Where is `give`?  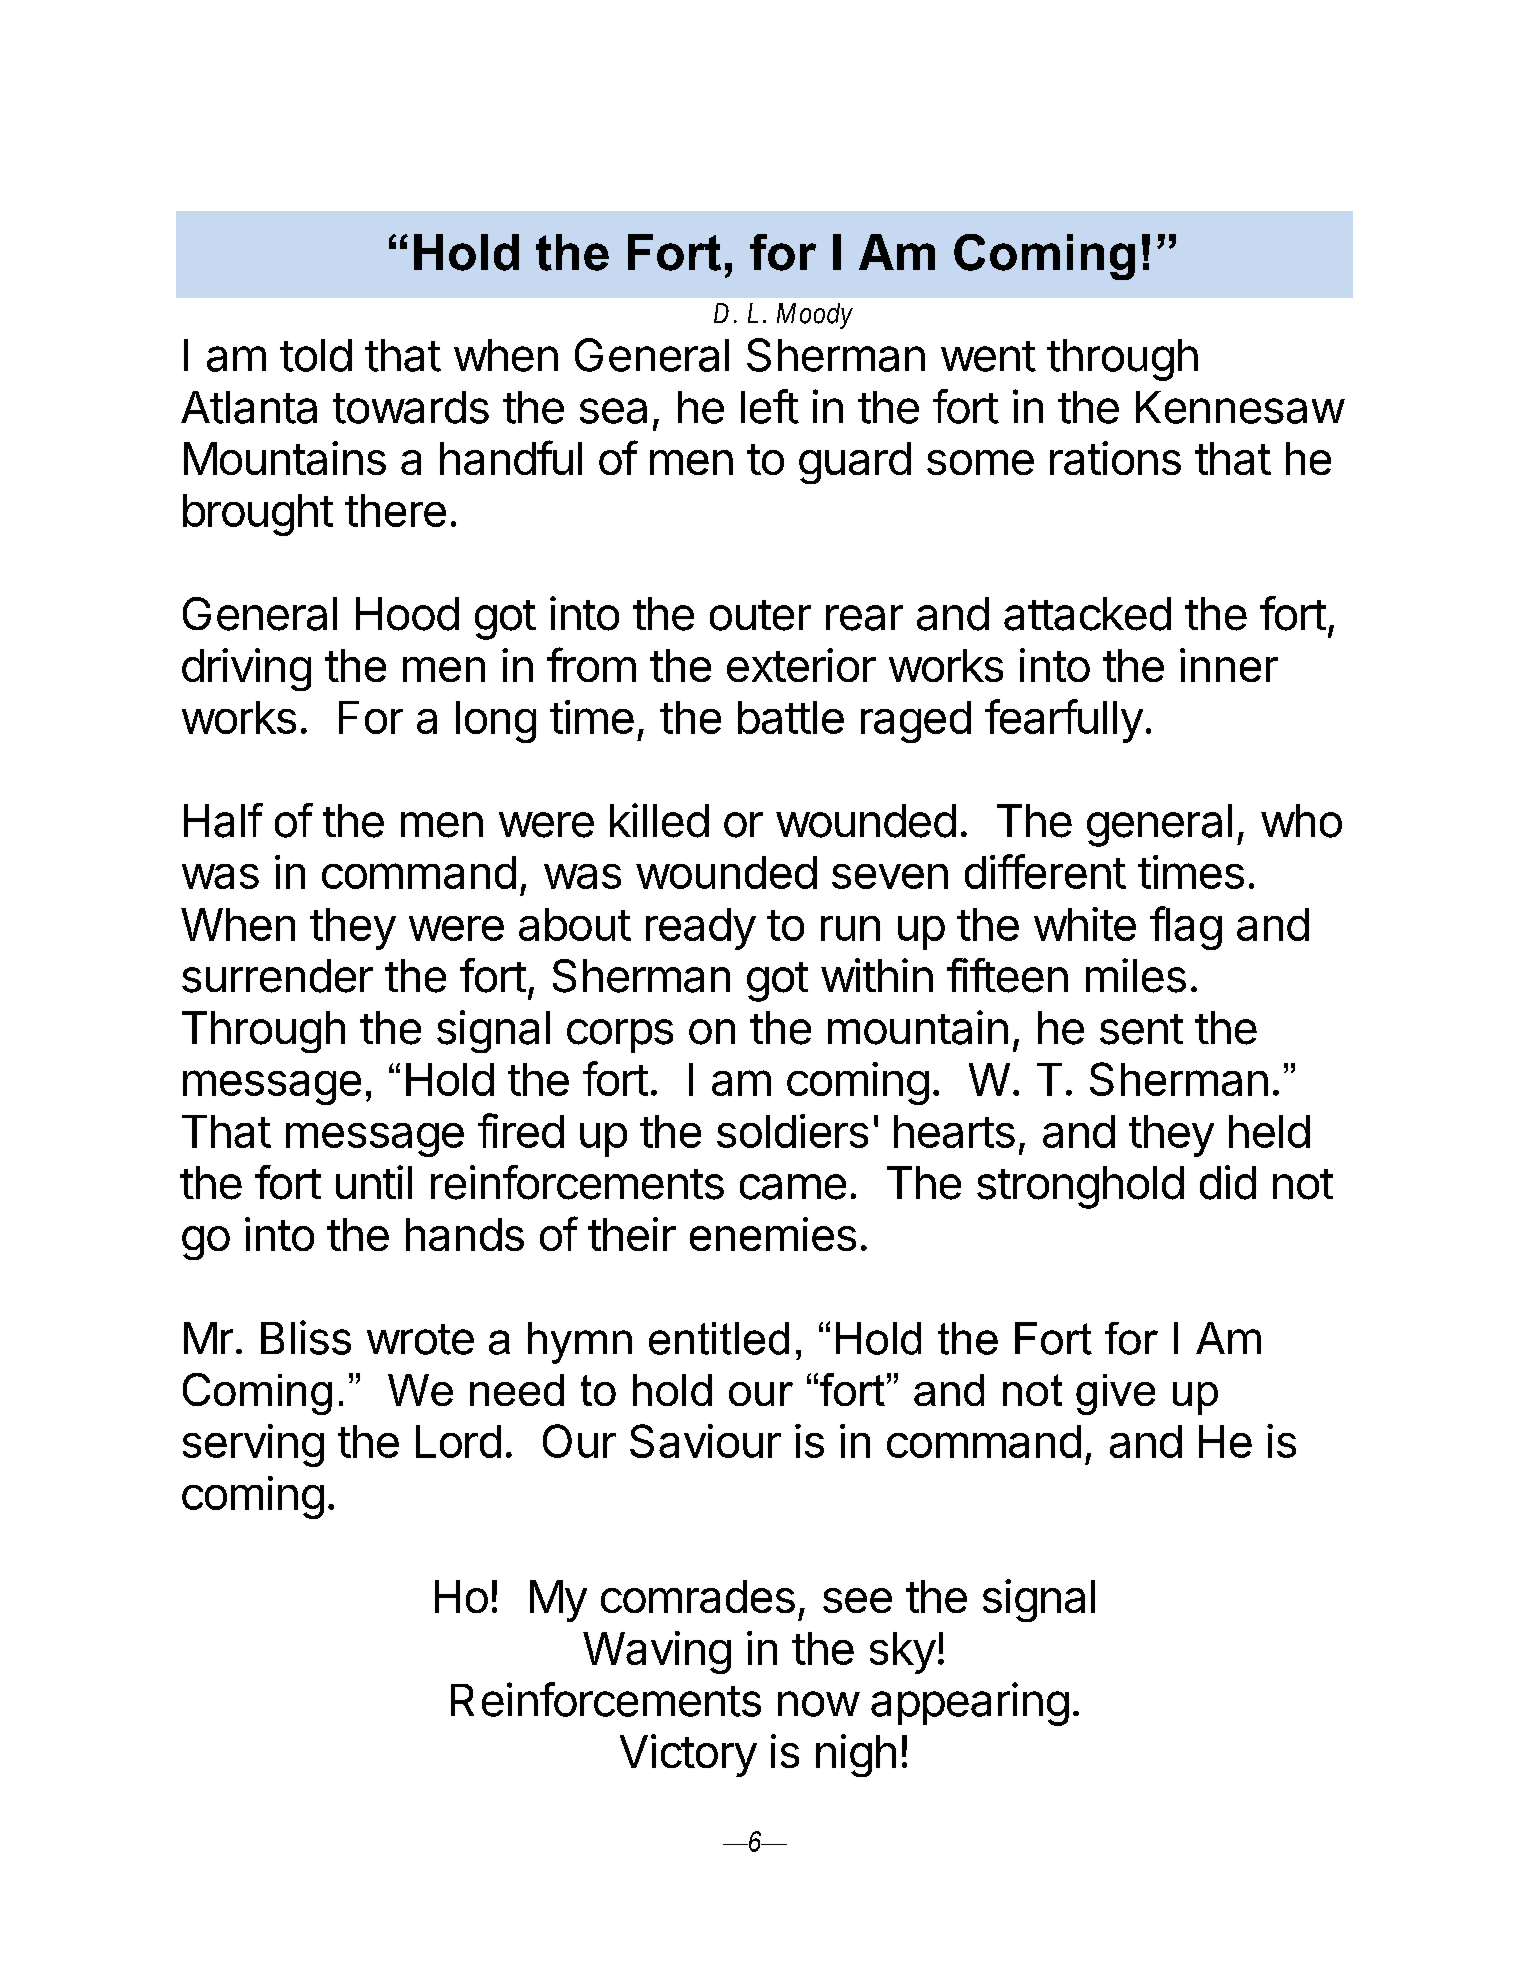
give is located at coordinates (1115, 1394).
